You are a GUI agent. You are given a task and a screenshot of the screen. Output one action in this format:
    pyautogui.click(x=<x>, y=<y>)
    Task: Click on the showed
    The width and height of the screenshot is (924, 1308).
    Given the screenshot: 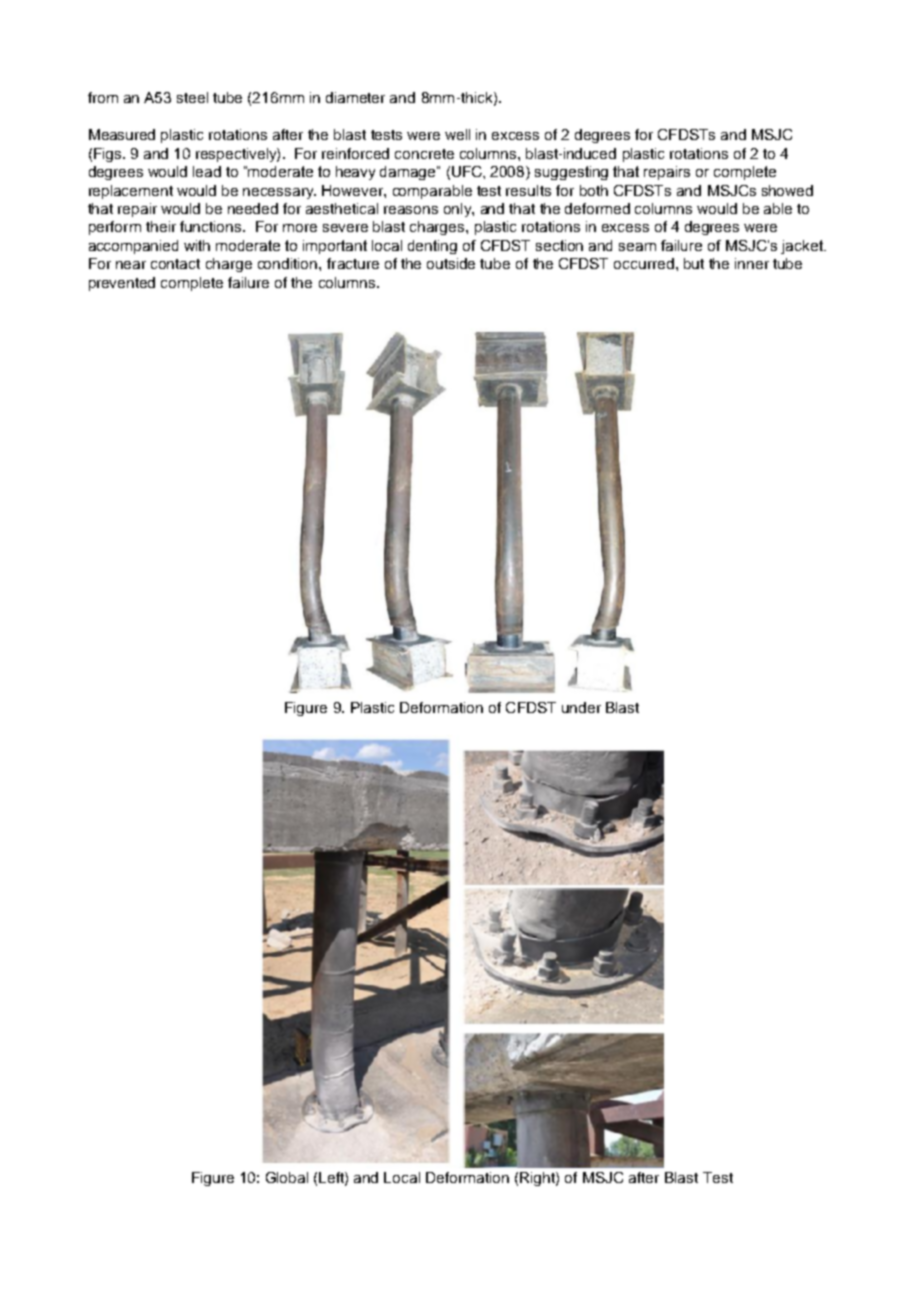 What is the action you would take?
    pyautogui.click(x=787, y=190)
